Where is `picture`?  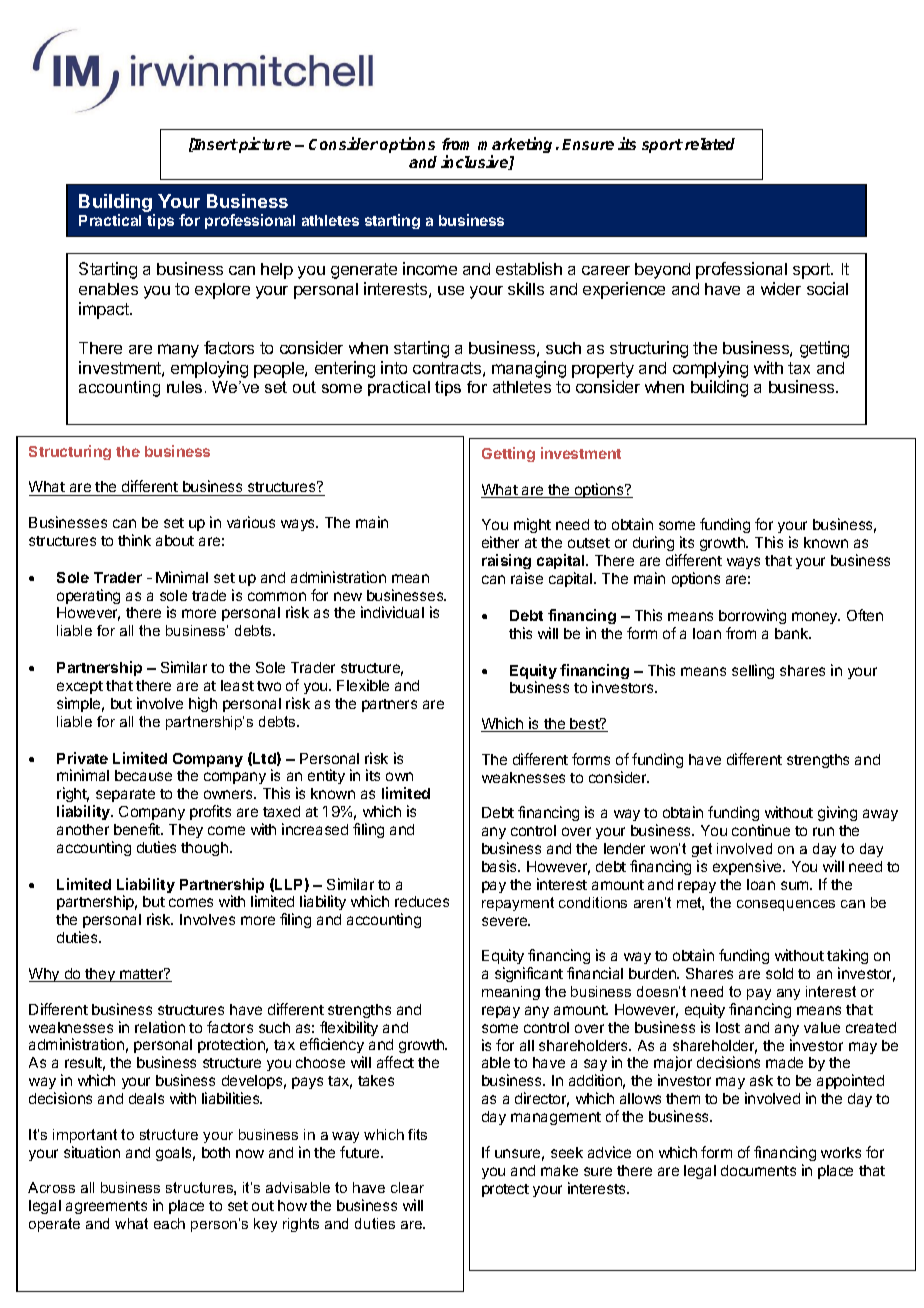 picture is located at coordinates (264, 145).
